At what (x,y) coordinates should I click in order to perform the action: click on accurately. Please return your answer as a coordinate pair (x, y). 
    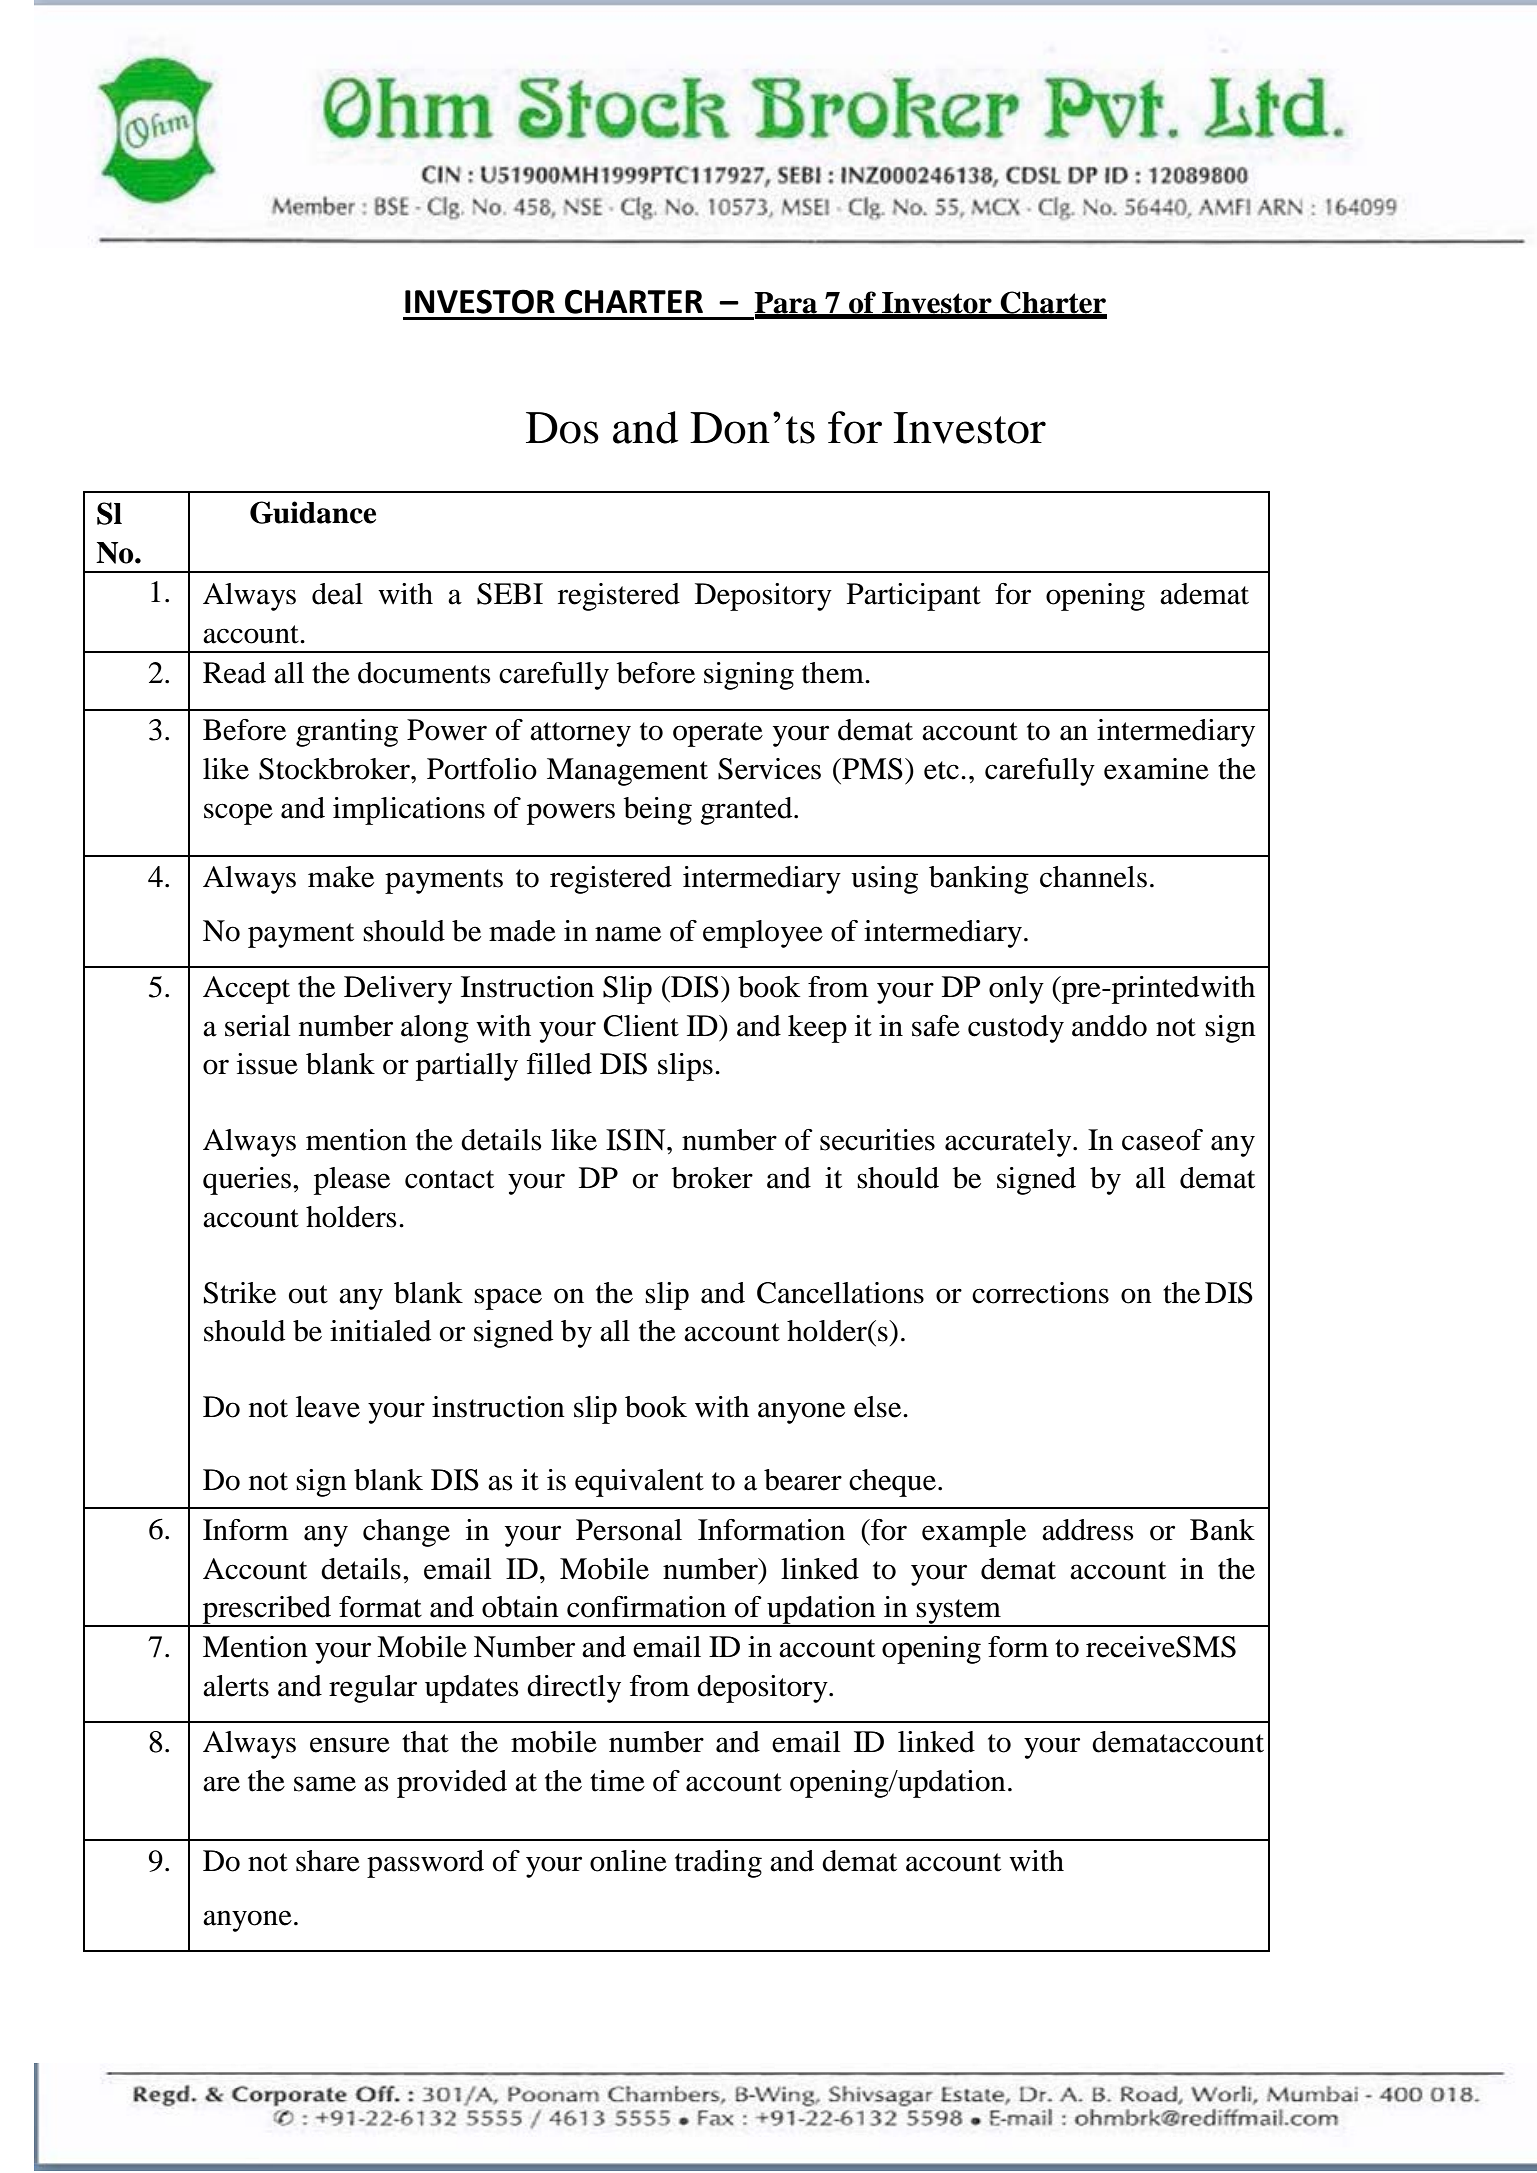
    Looking at the image, I should click on (1009, 1143).
